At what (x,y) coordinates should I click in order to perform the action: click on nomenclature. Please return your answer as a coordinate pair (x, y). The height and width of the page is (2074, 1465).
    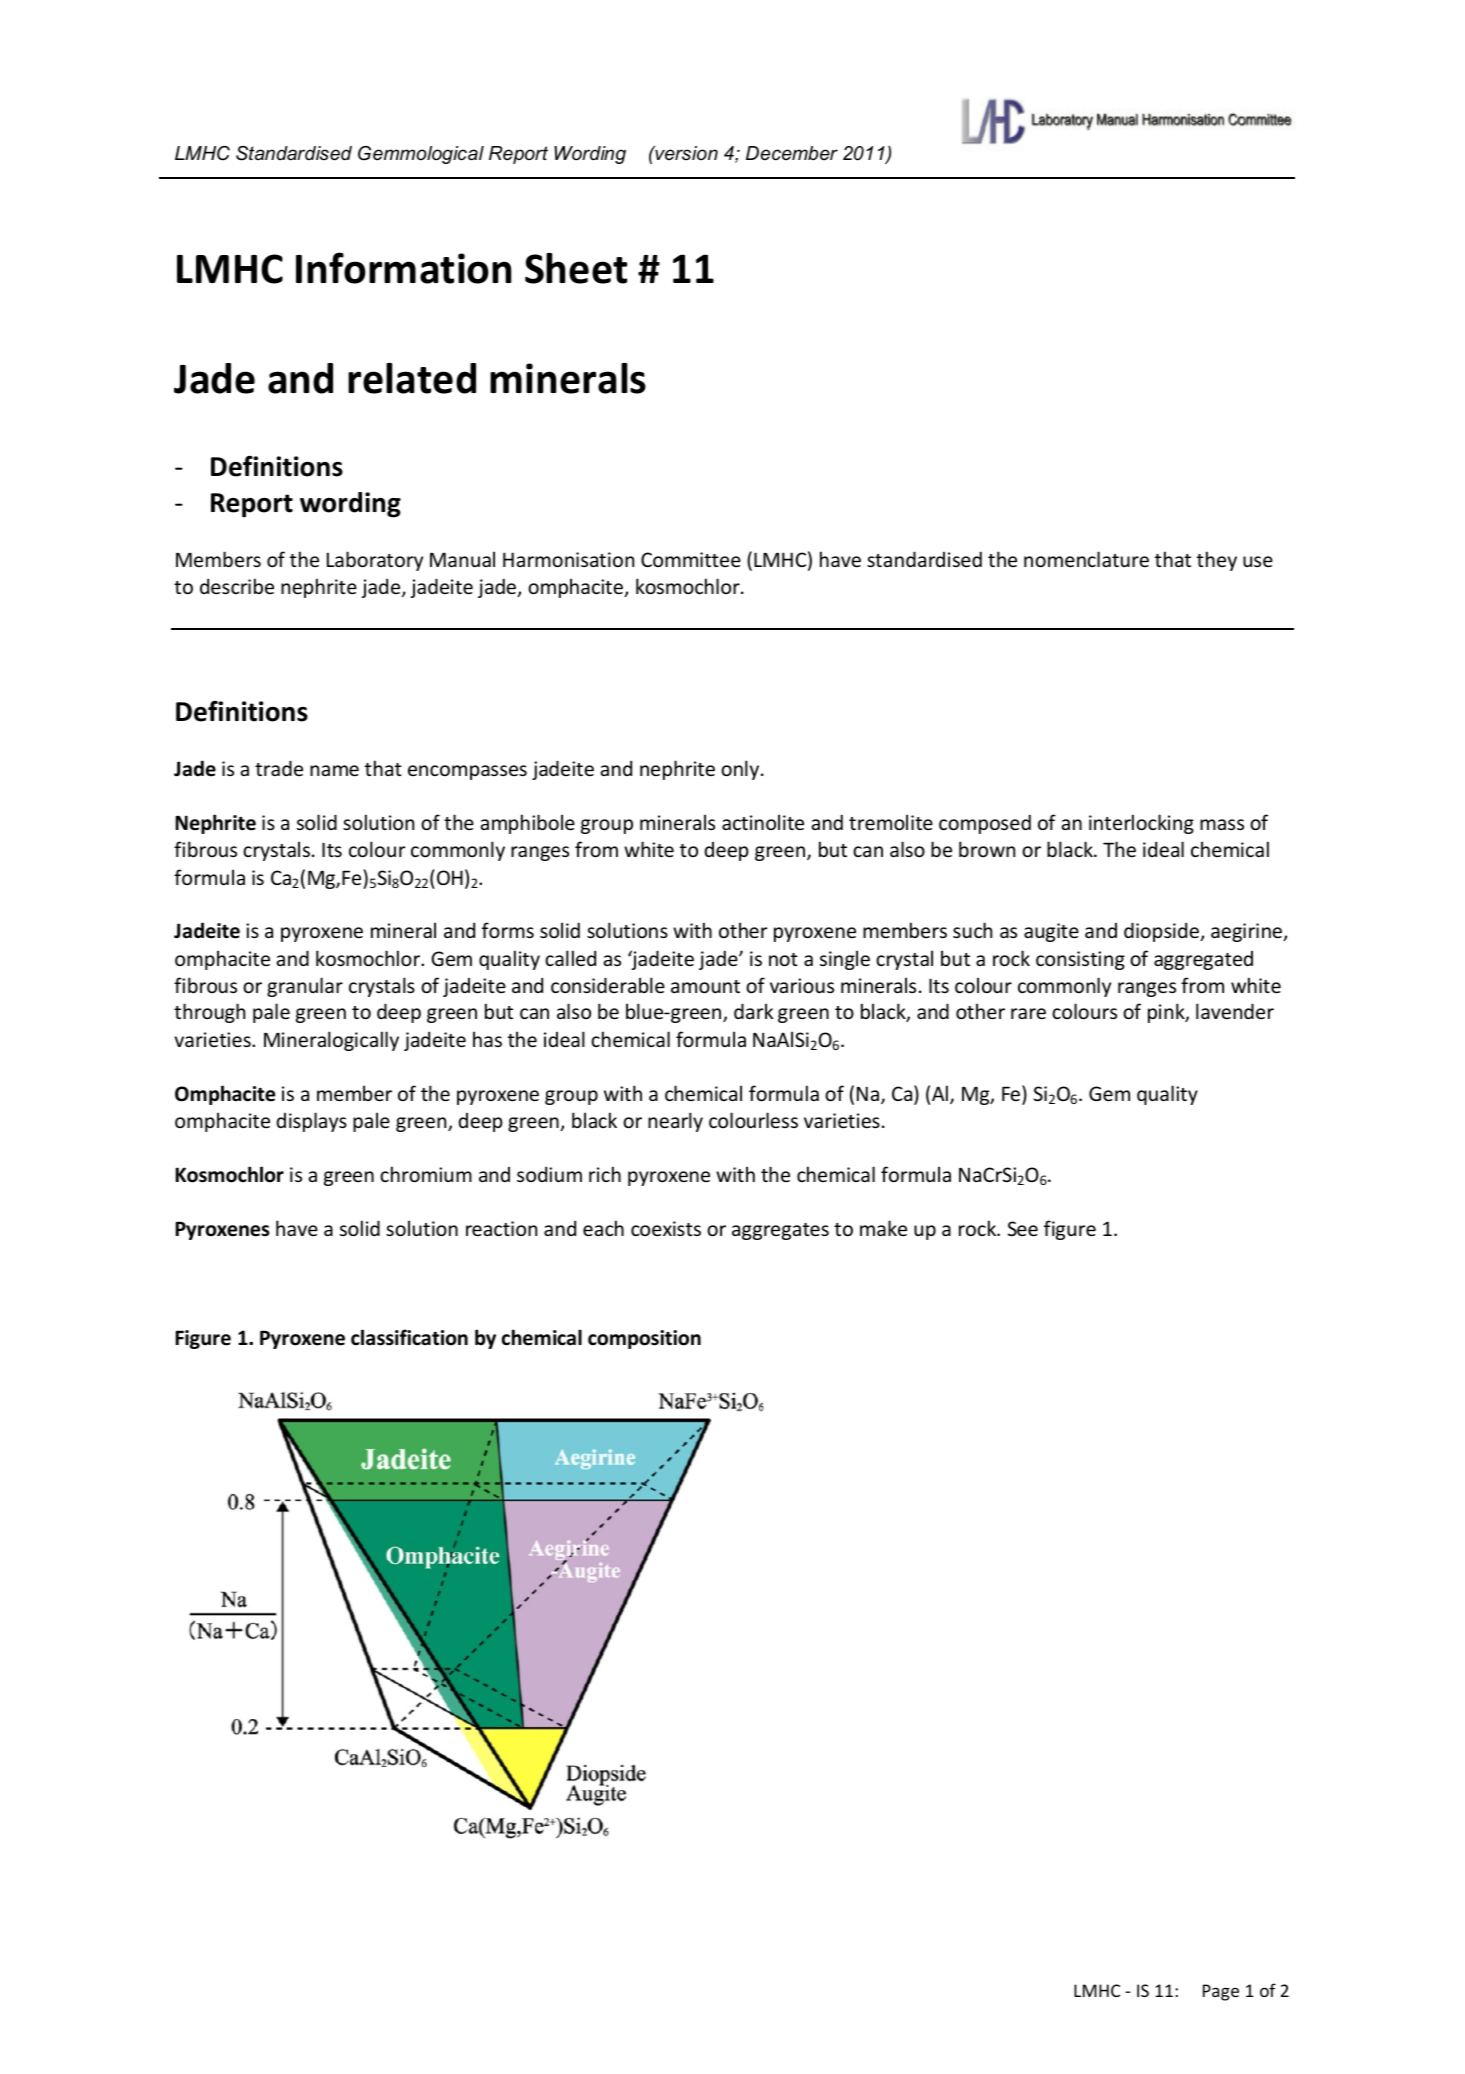
    Looking at the image, I should click on (1086, 559).
